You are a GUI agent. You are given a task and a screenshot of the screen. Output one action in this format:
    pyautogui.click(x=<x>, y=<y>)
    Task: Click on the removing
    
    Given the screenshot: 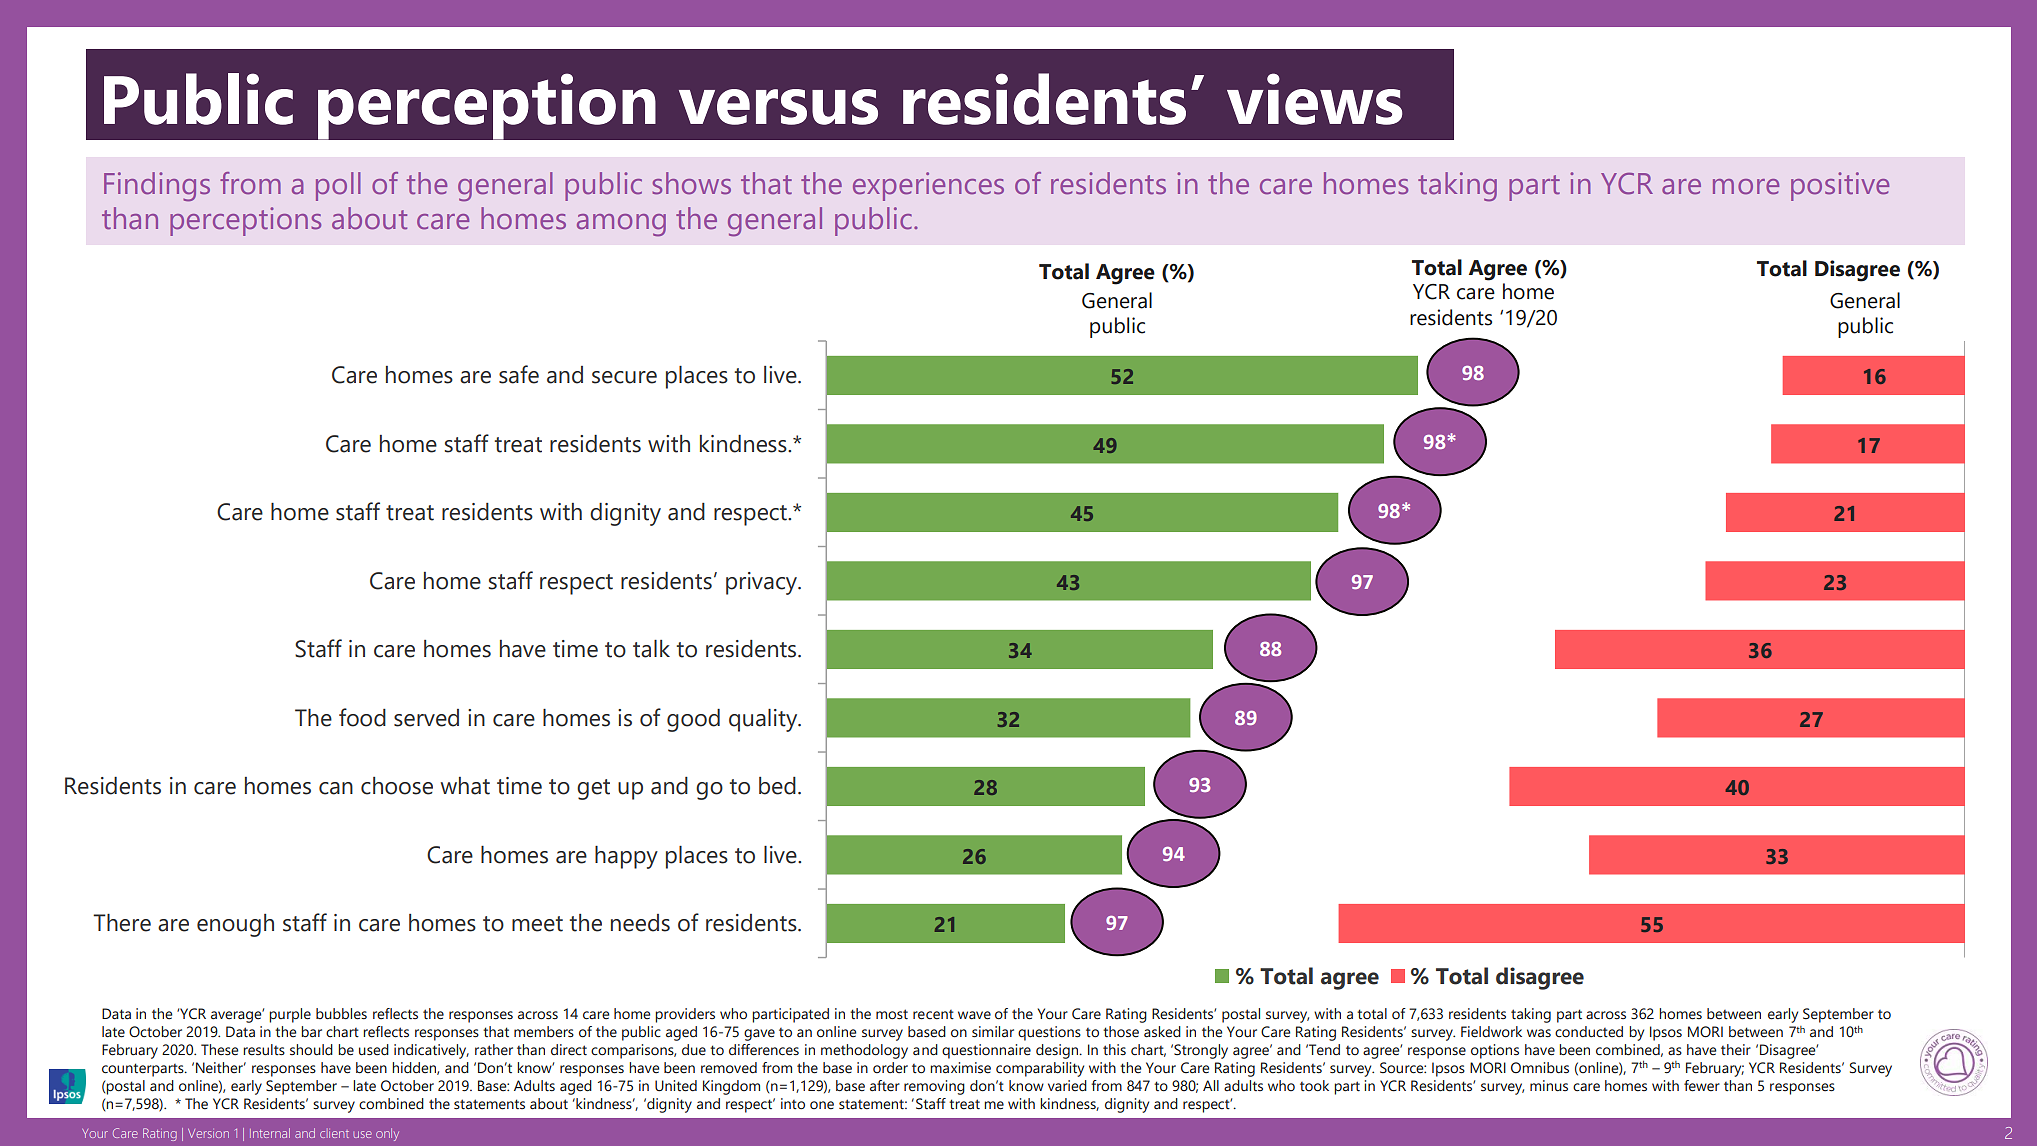 What is the action you would take?
    pyautogui.click(x=934, y=1087)
